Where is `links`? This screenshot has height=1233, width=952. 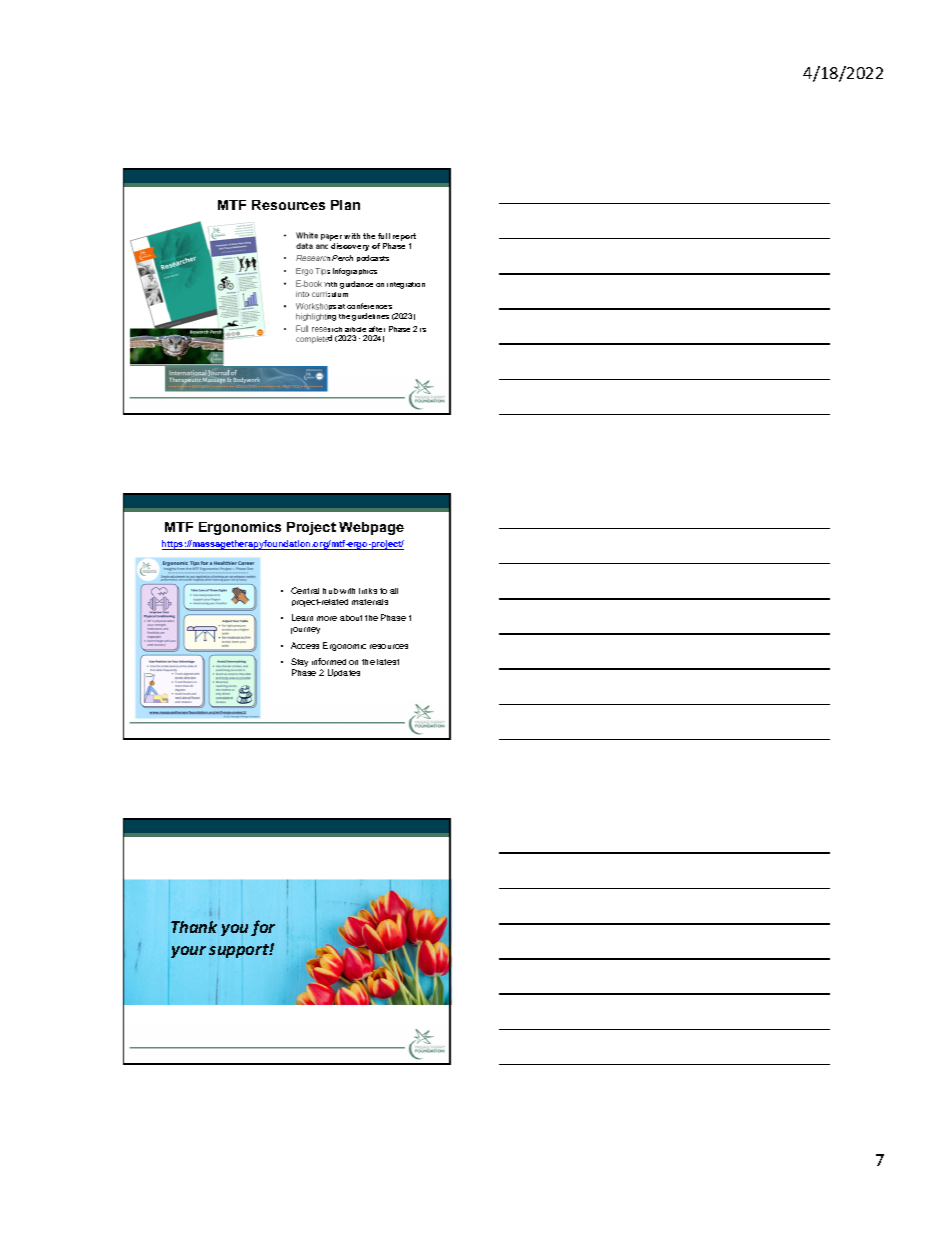 links is located at coordinates (368, 591).
